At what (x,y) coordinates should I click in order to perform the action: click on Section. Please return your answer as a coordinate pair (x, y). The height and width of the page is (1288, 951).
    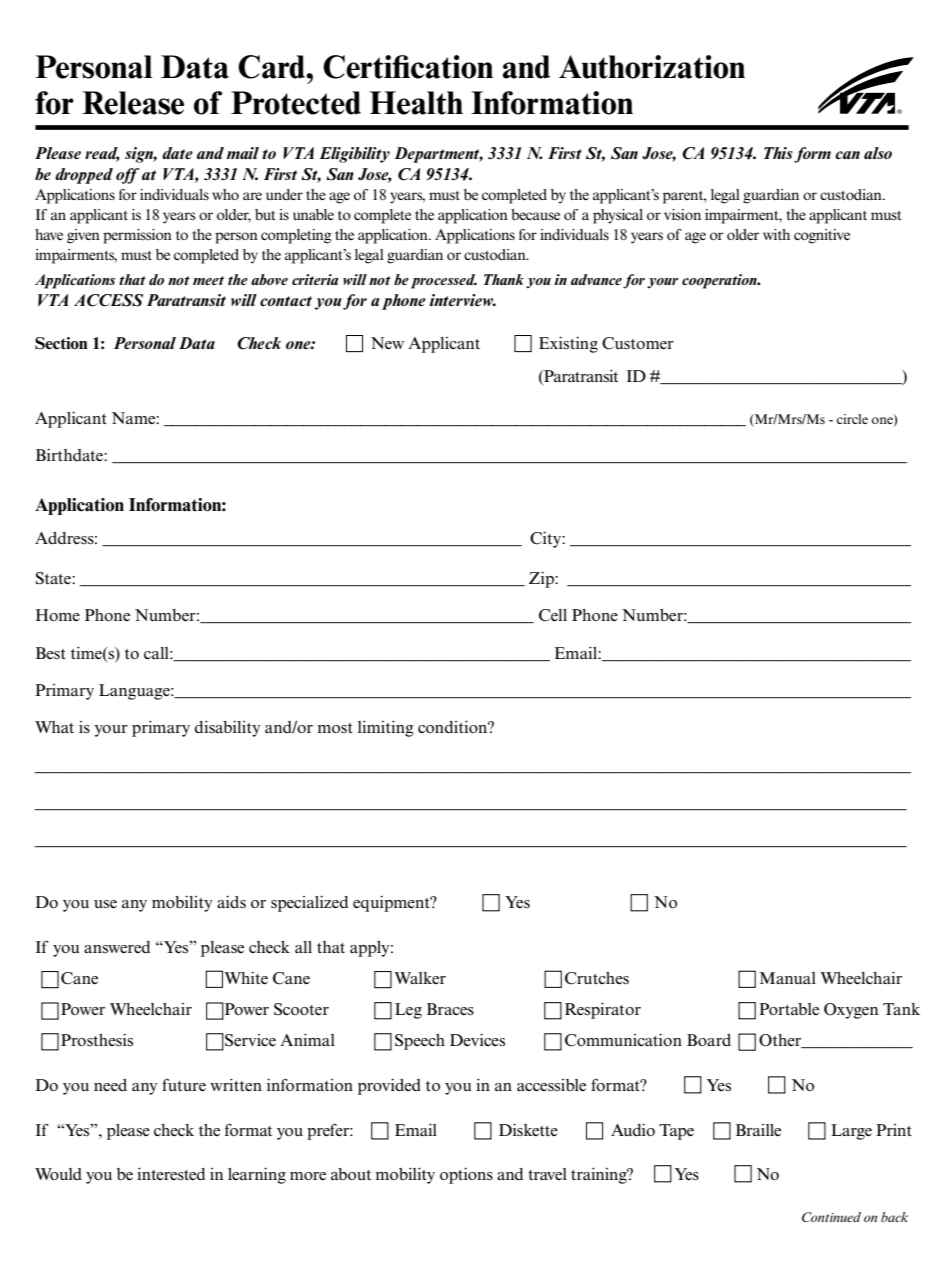
    Looking at the image, I should click on (61, 343).
